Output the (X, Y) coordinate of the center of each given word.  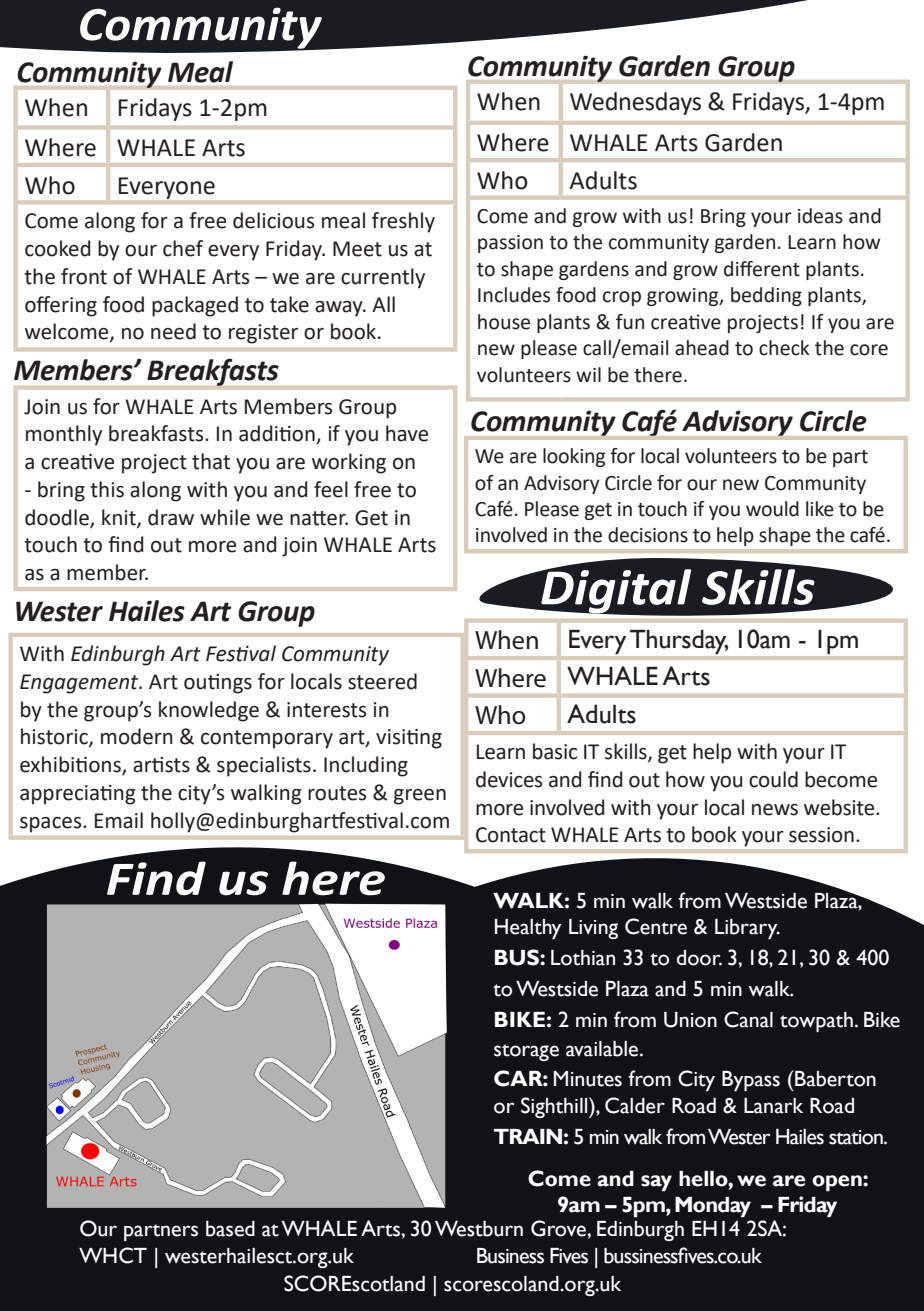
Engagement (80, 684)
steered (382, 681)
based (230, 1229)
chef (183, 248)
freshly (403, 222)
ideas (820, 216)
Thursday (679, 642)
